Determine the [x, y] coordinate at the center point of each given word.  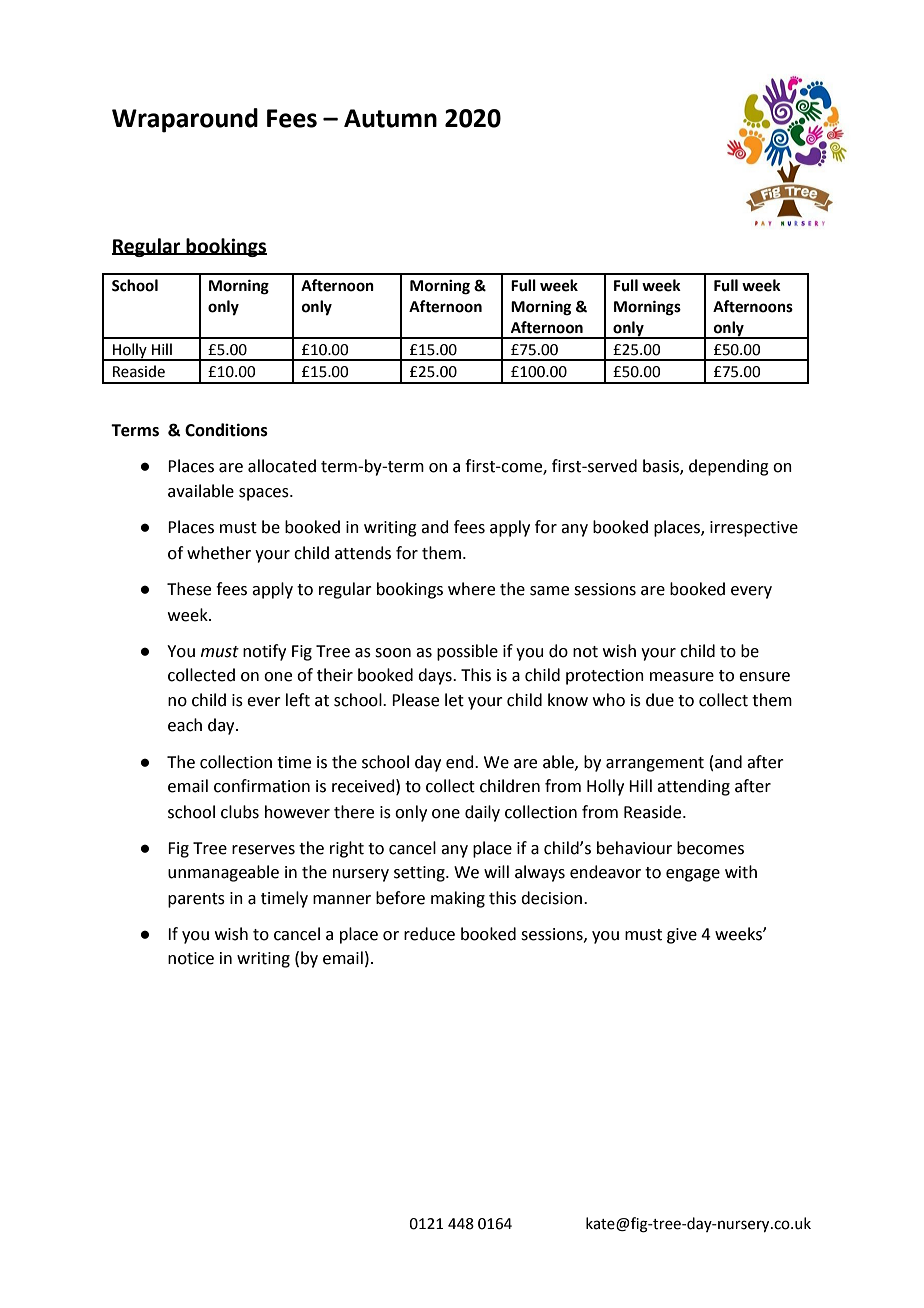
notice [191, 958]
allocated [282, 466]
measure [682, 677]
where [471, 589]
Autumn [390, 118]
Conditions [226, 430]
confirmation [262, 786]
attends [363, 553]
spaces [265, 494]
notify [264, 652]
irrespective [754, 529]
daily [482, 813]
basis [662, 466]
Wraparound [185, 120]
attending [693, 787]
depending [729, 467]
